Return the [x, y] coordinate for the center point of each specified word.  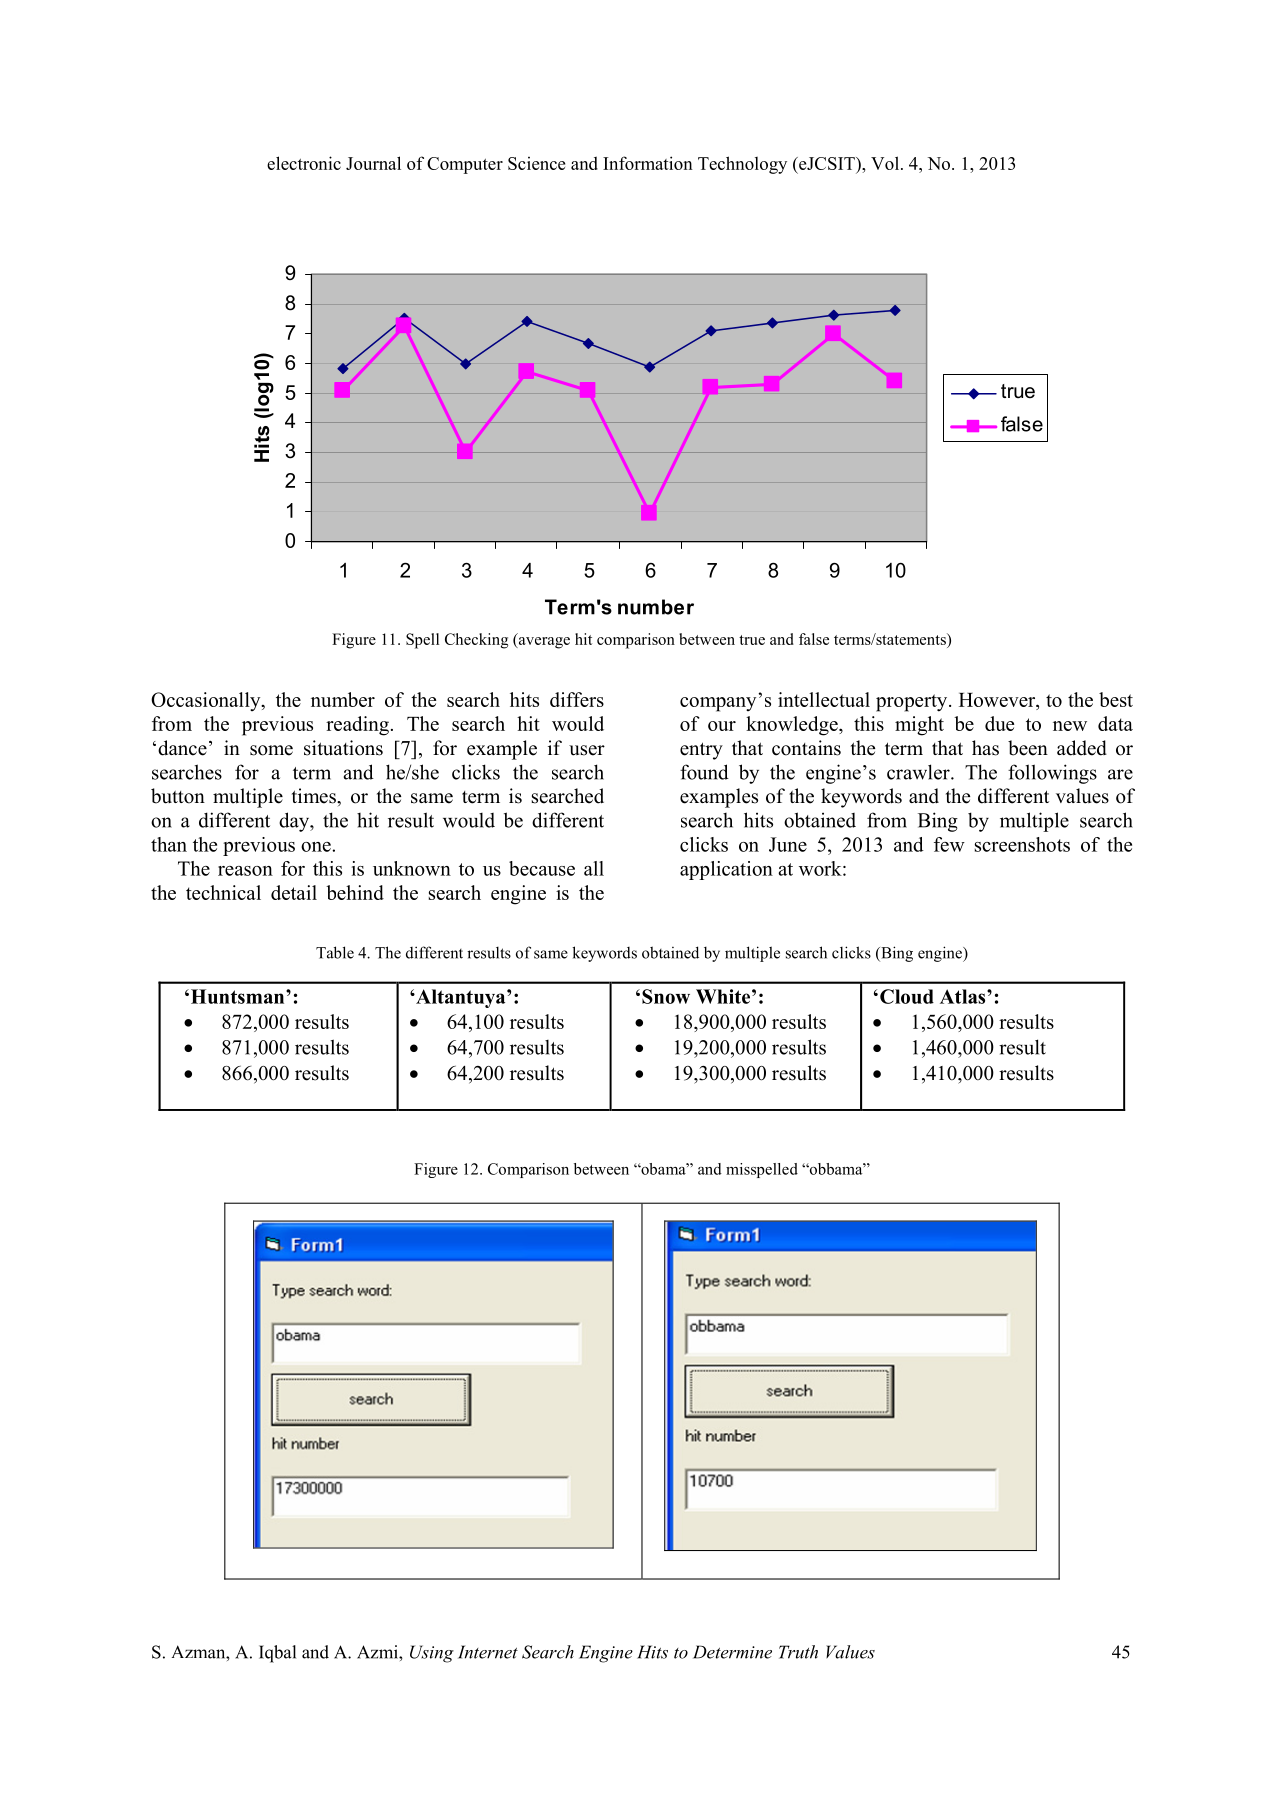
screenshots [1022, 844]
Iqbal [277, 1654]
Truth [798, 1652]
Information [648, 163]
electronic [304, 163]
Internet [488, 1652]
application [726, 870]
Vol [885, 163]
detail [294, 892]
